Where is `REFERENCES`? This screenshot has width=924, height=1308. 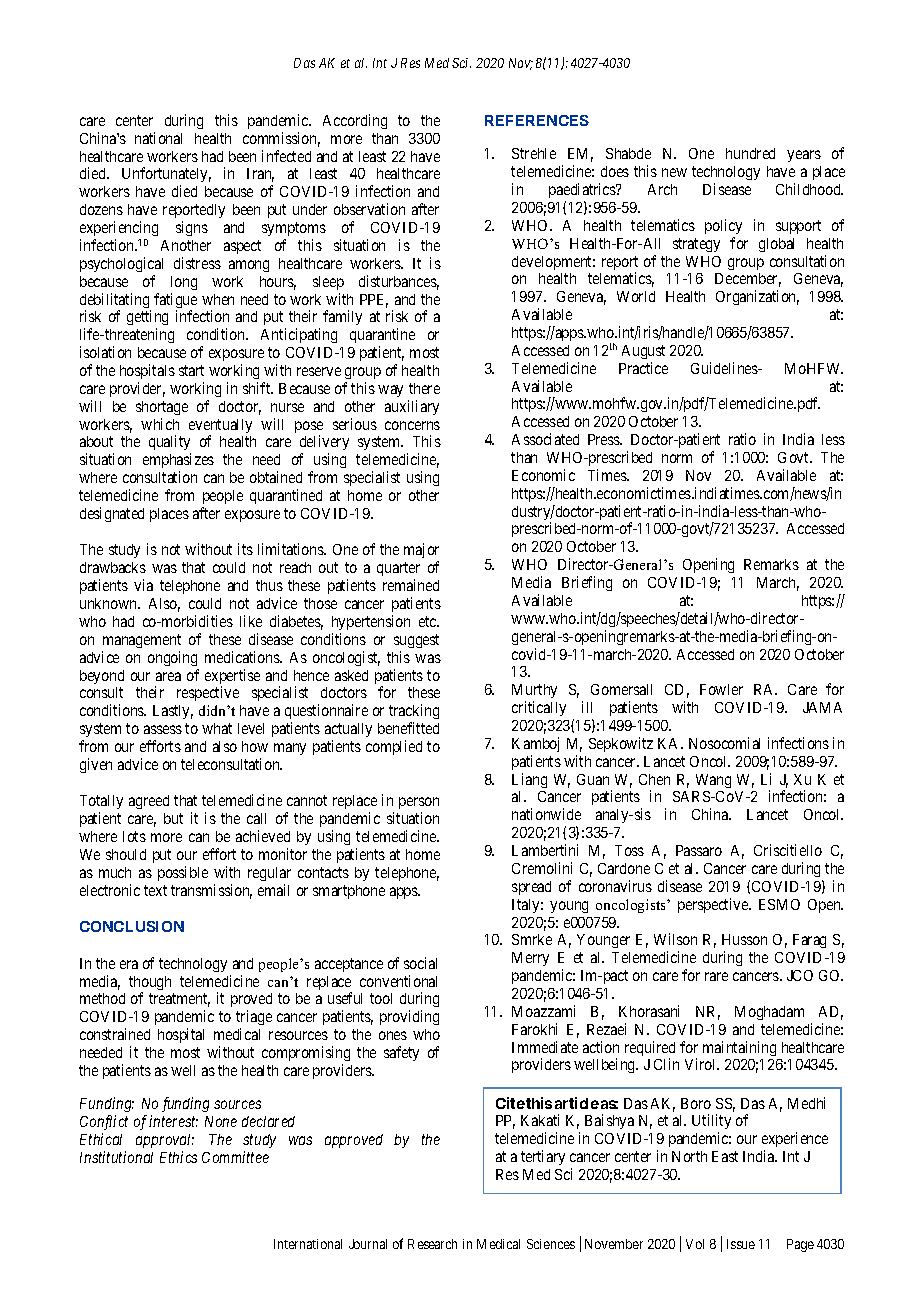 REFERENCES is located at coordinates (537, 120).
